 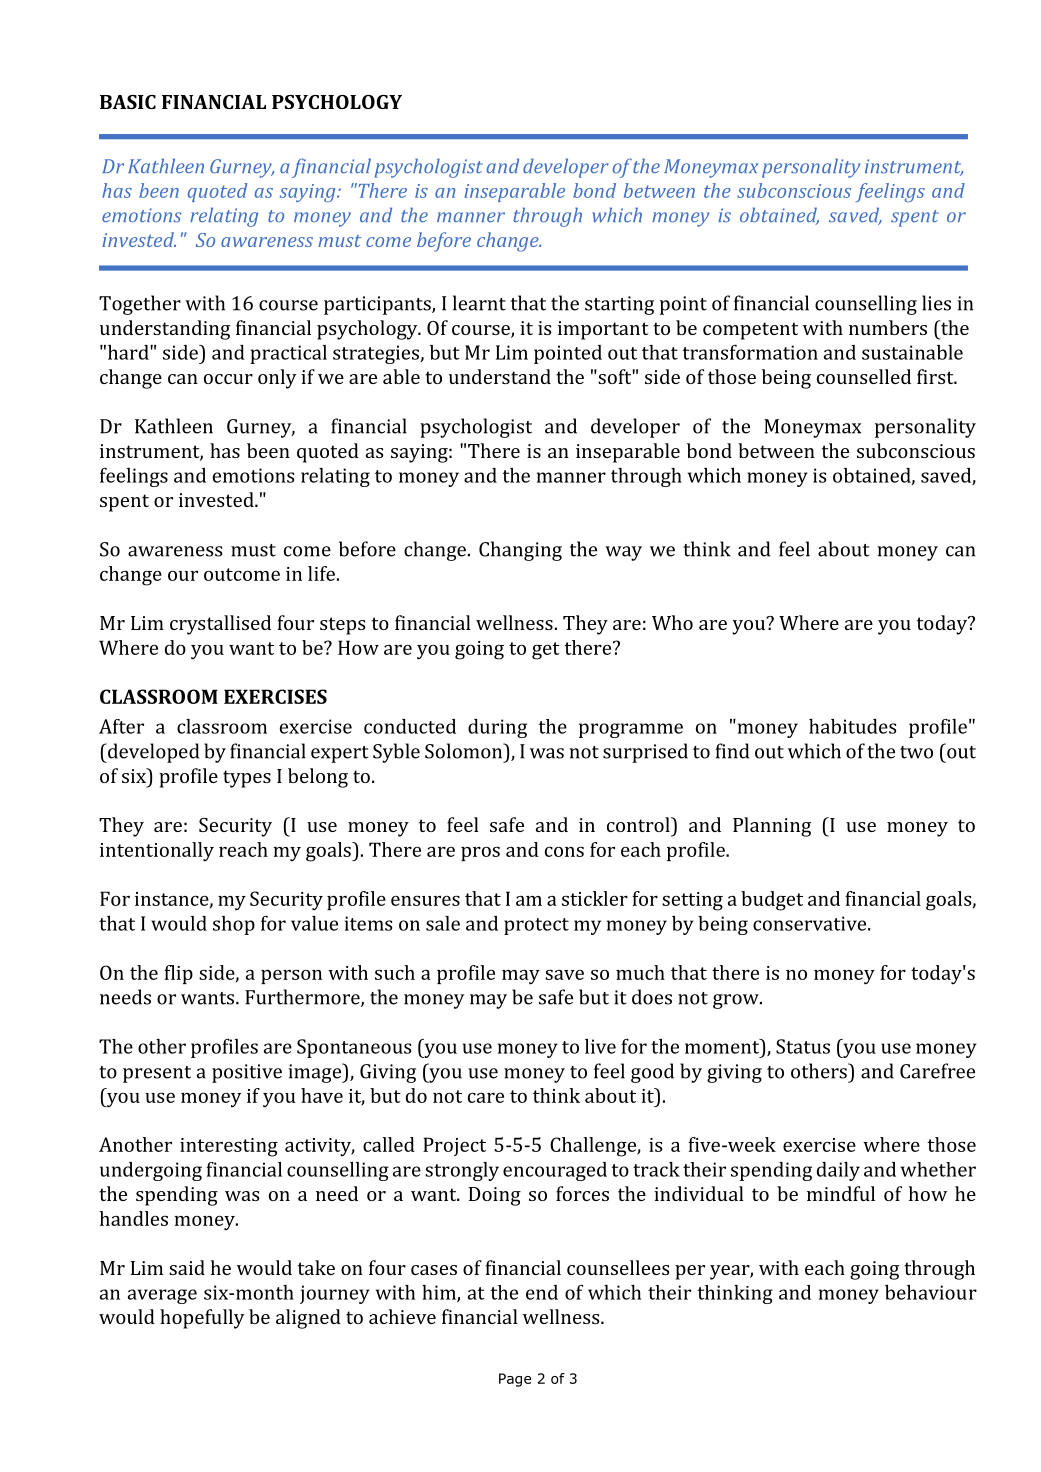 What do you see at coordinates (803, 1046) in the document?
I see `Status` at bounding box center [803, 1046].
